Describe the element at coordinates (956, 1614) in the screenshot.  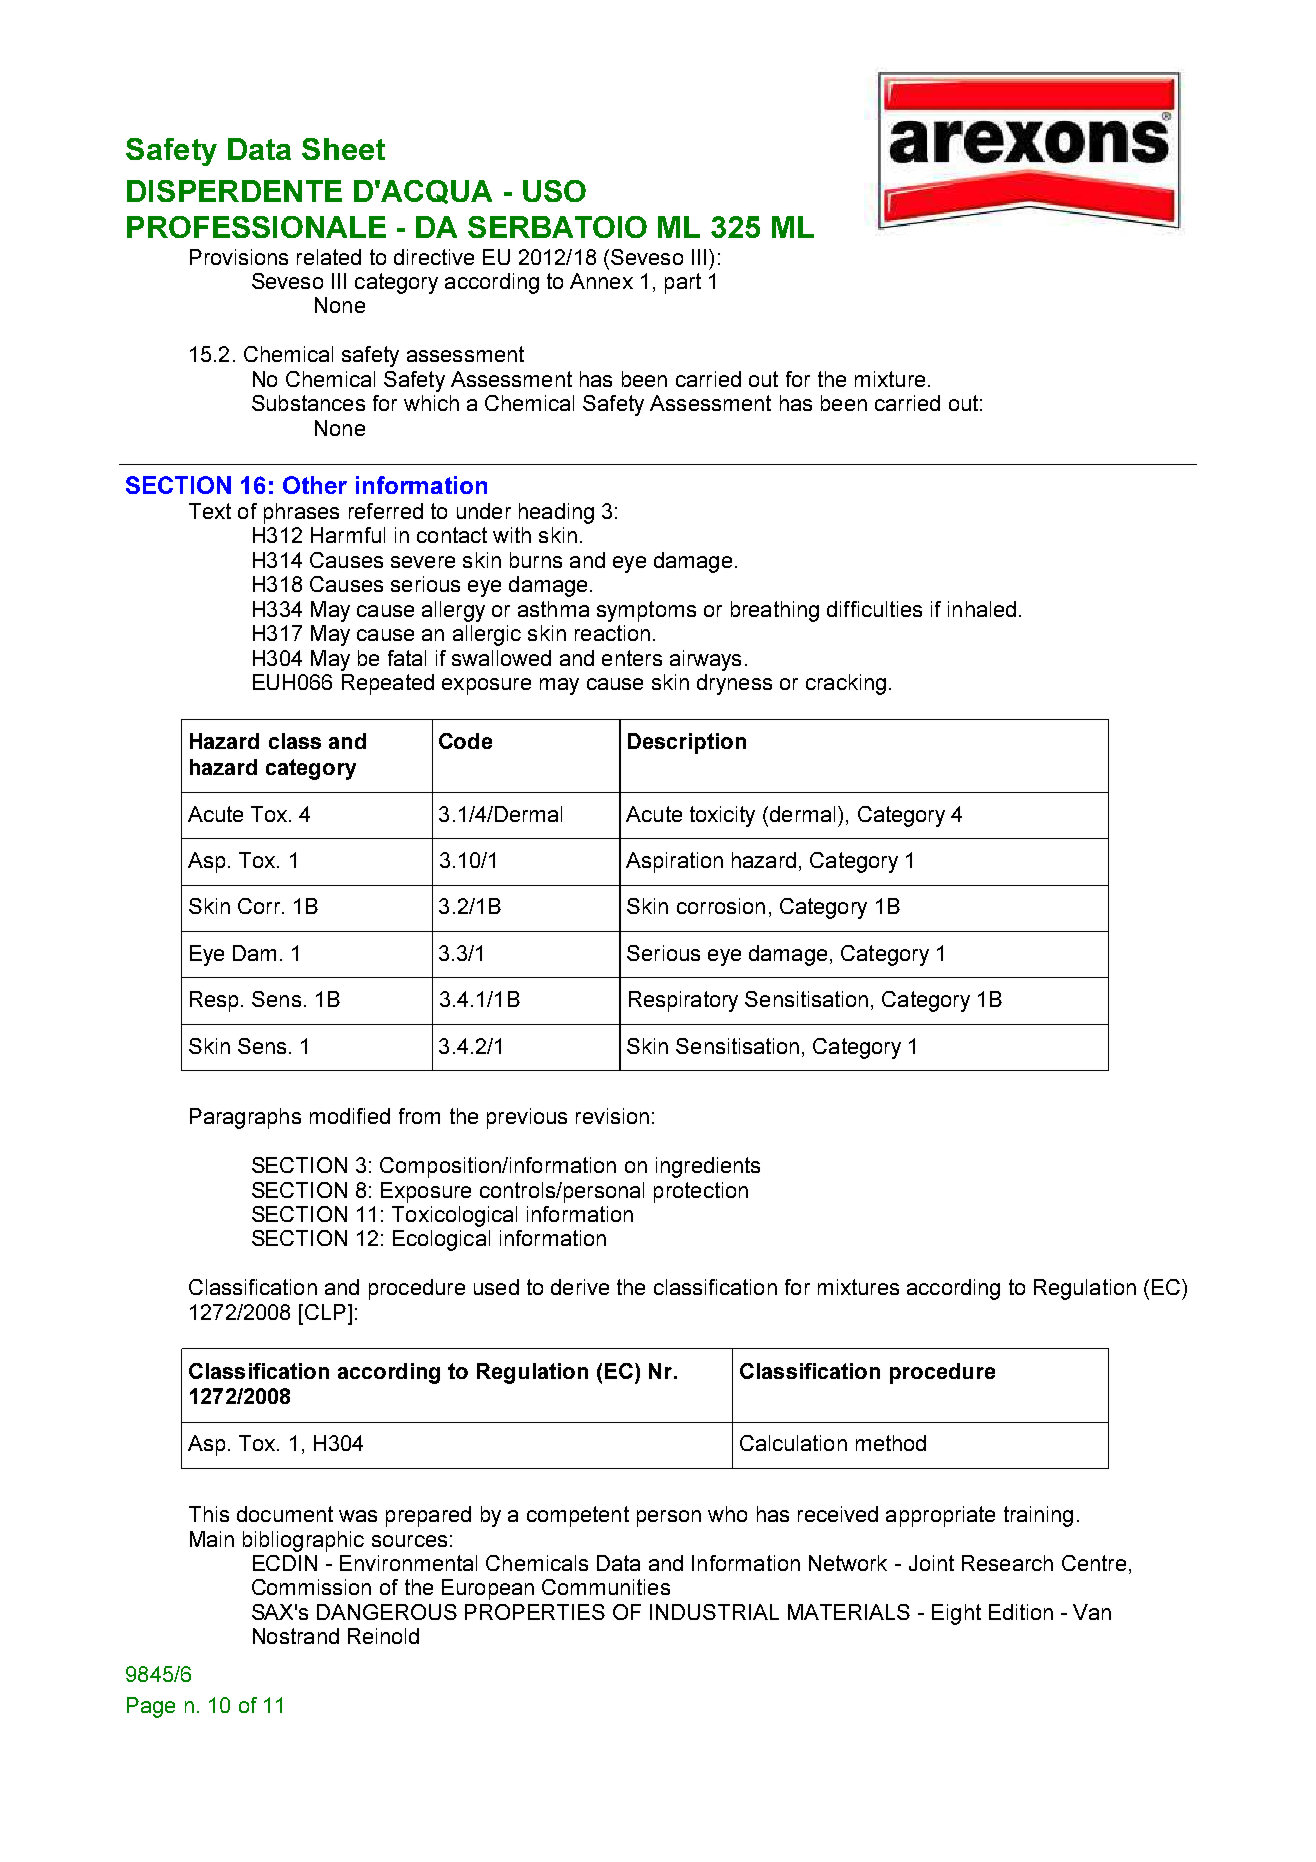
I see `Eight` at that location.
